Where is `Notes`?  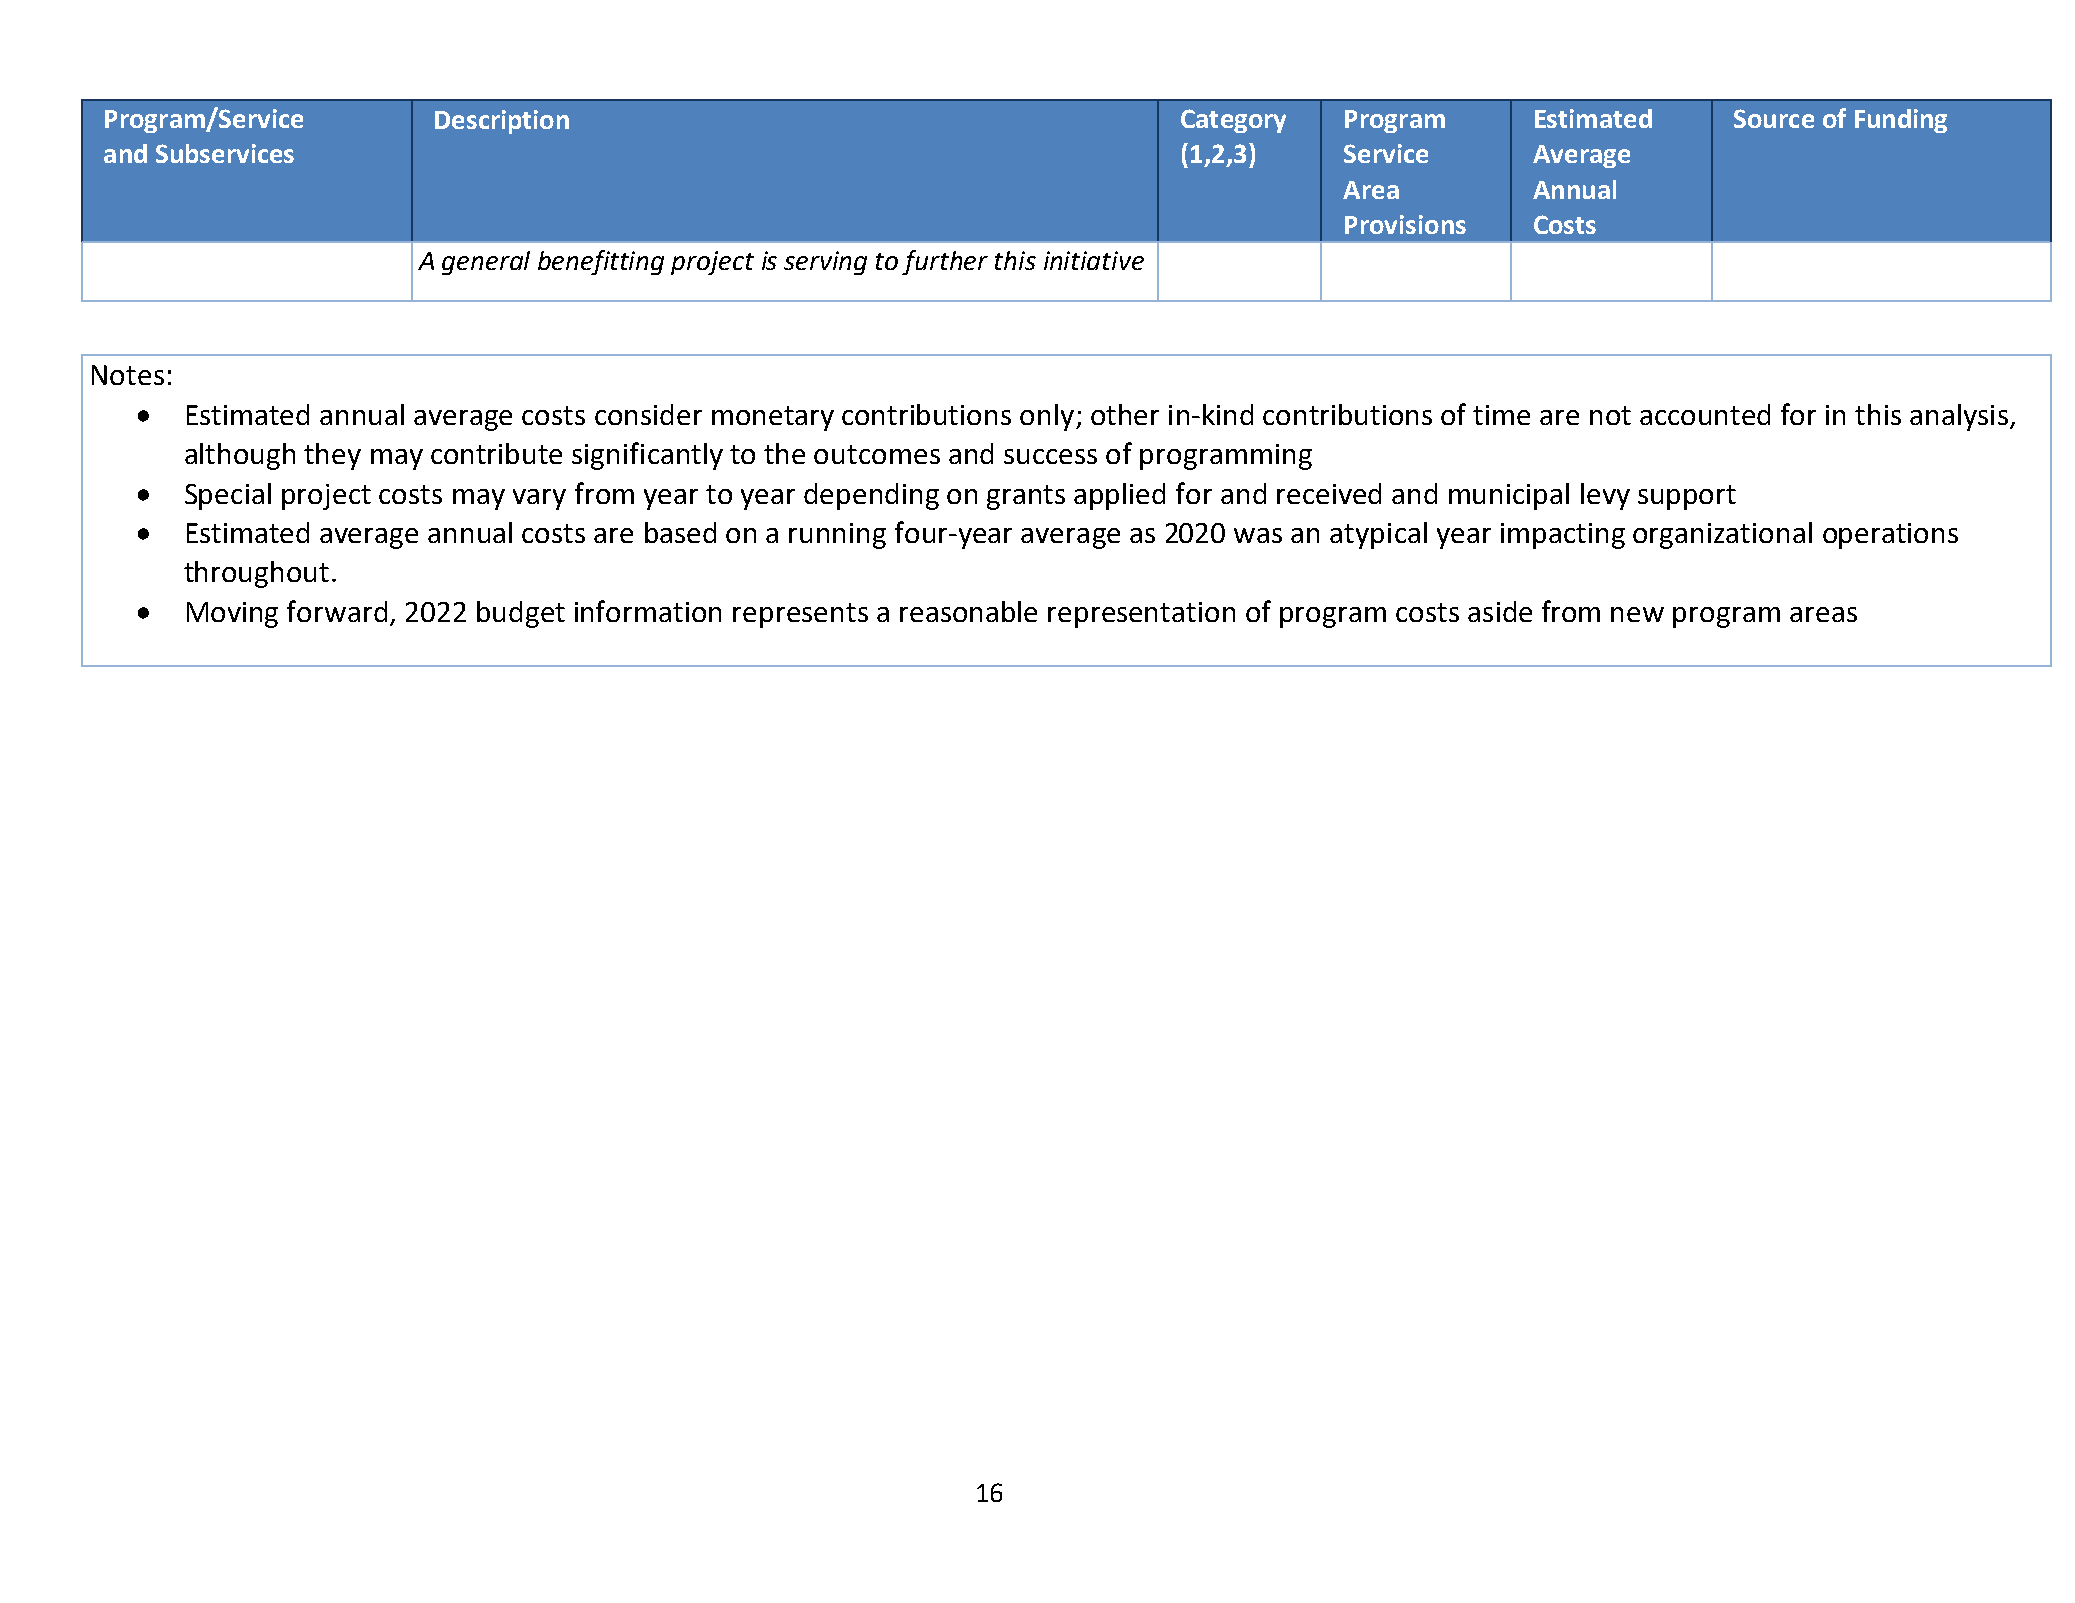 Notes is located at coordinates (128, 375).
